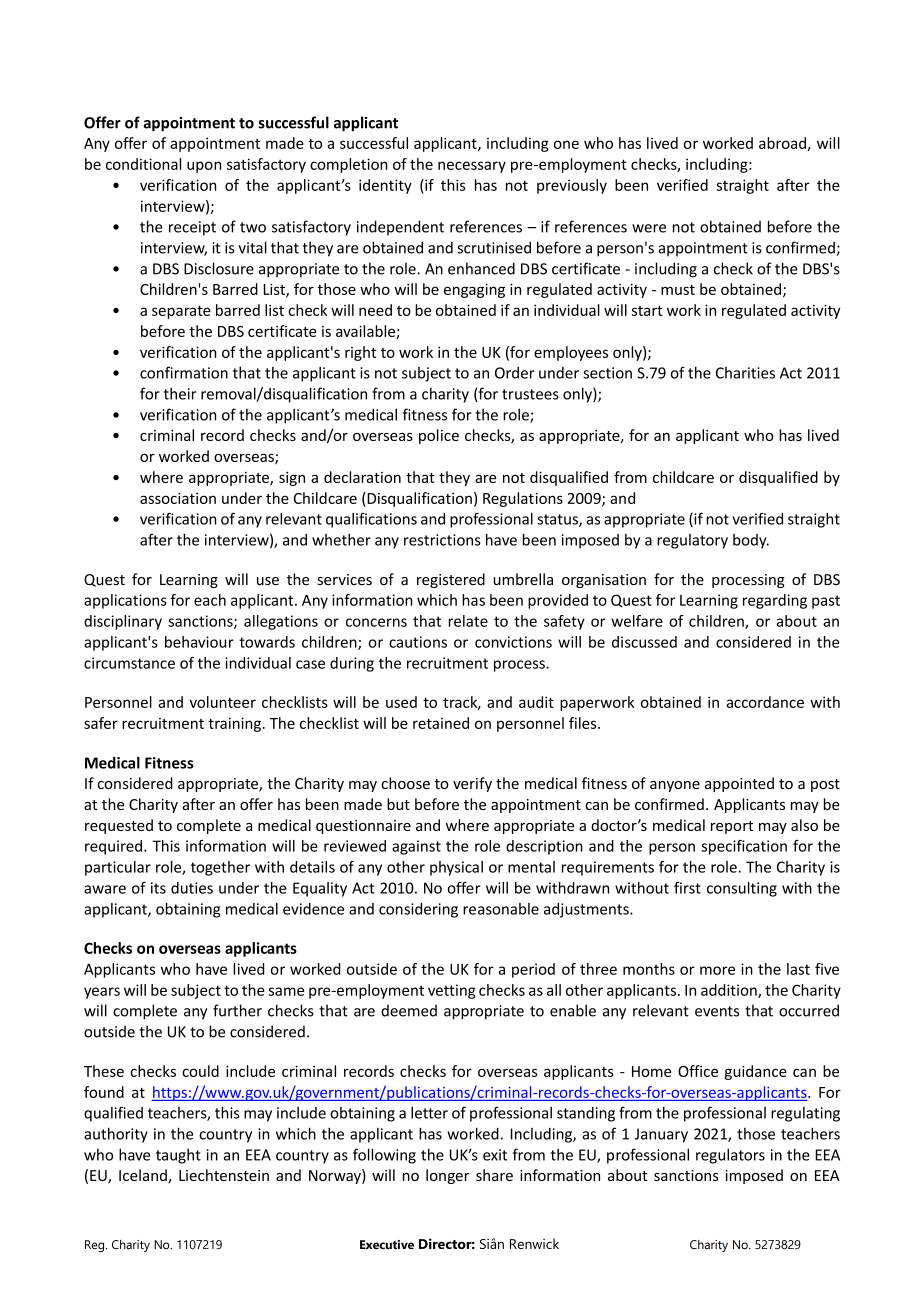  What do you see at coordinates (783, 144) in the image?
I see `abroad` at bounding box center [783, 144].
